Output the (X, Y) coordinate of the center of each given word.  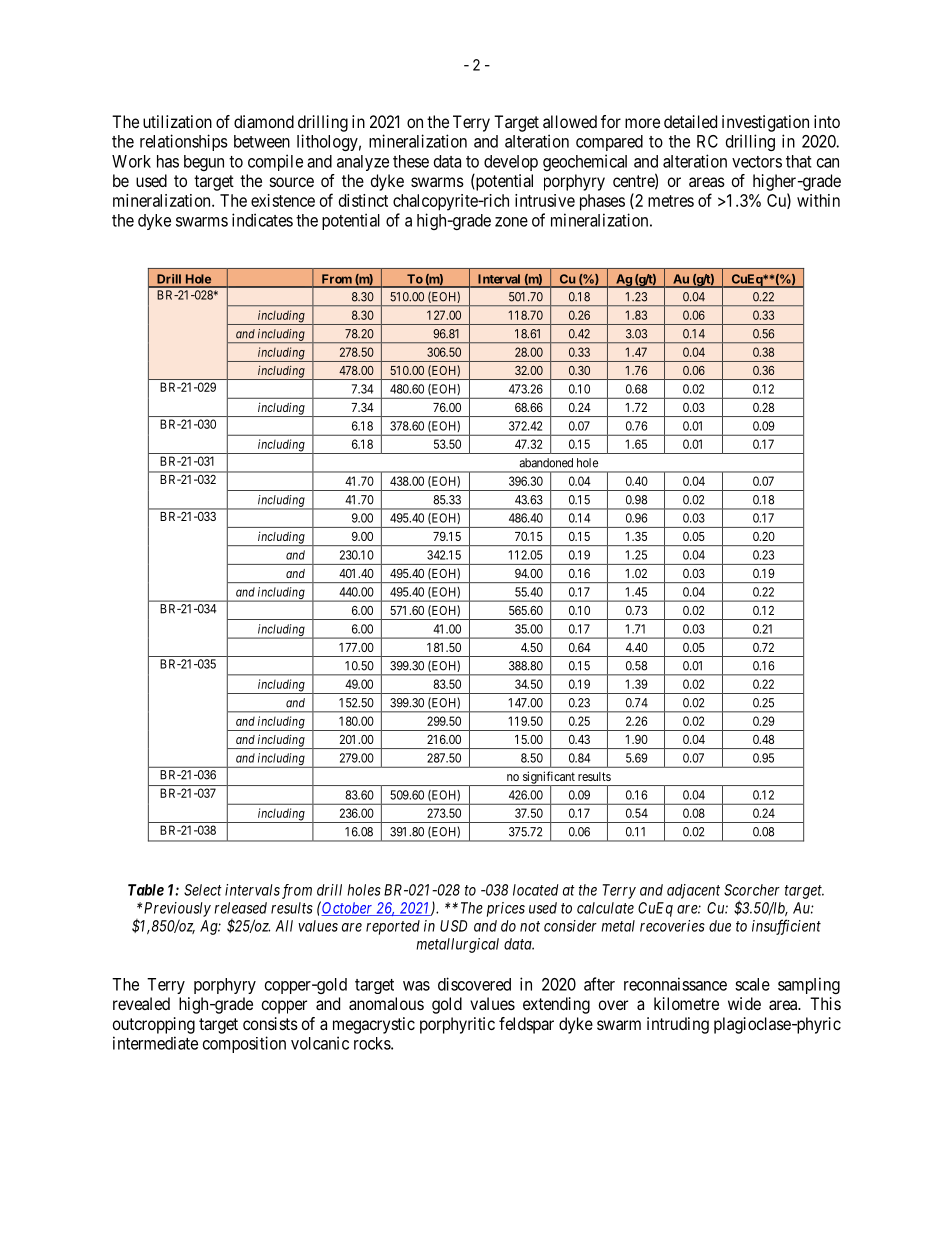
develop (511, 163)
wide (744, 1003)
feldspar (526, 1025)
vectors (757, 162)
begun (204, 163)
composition (244, 1044)
